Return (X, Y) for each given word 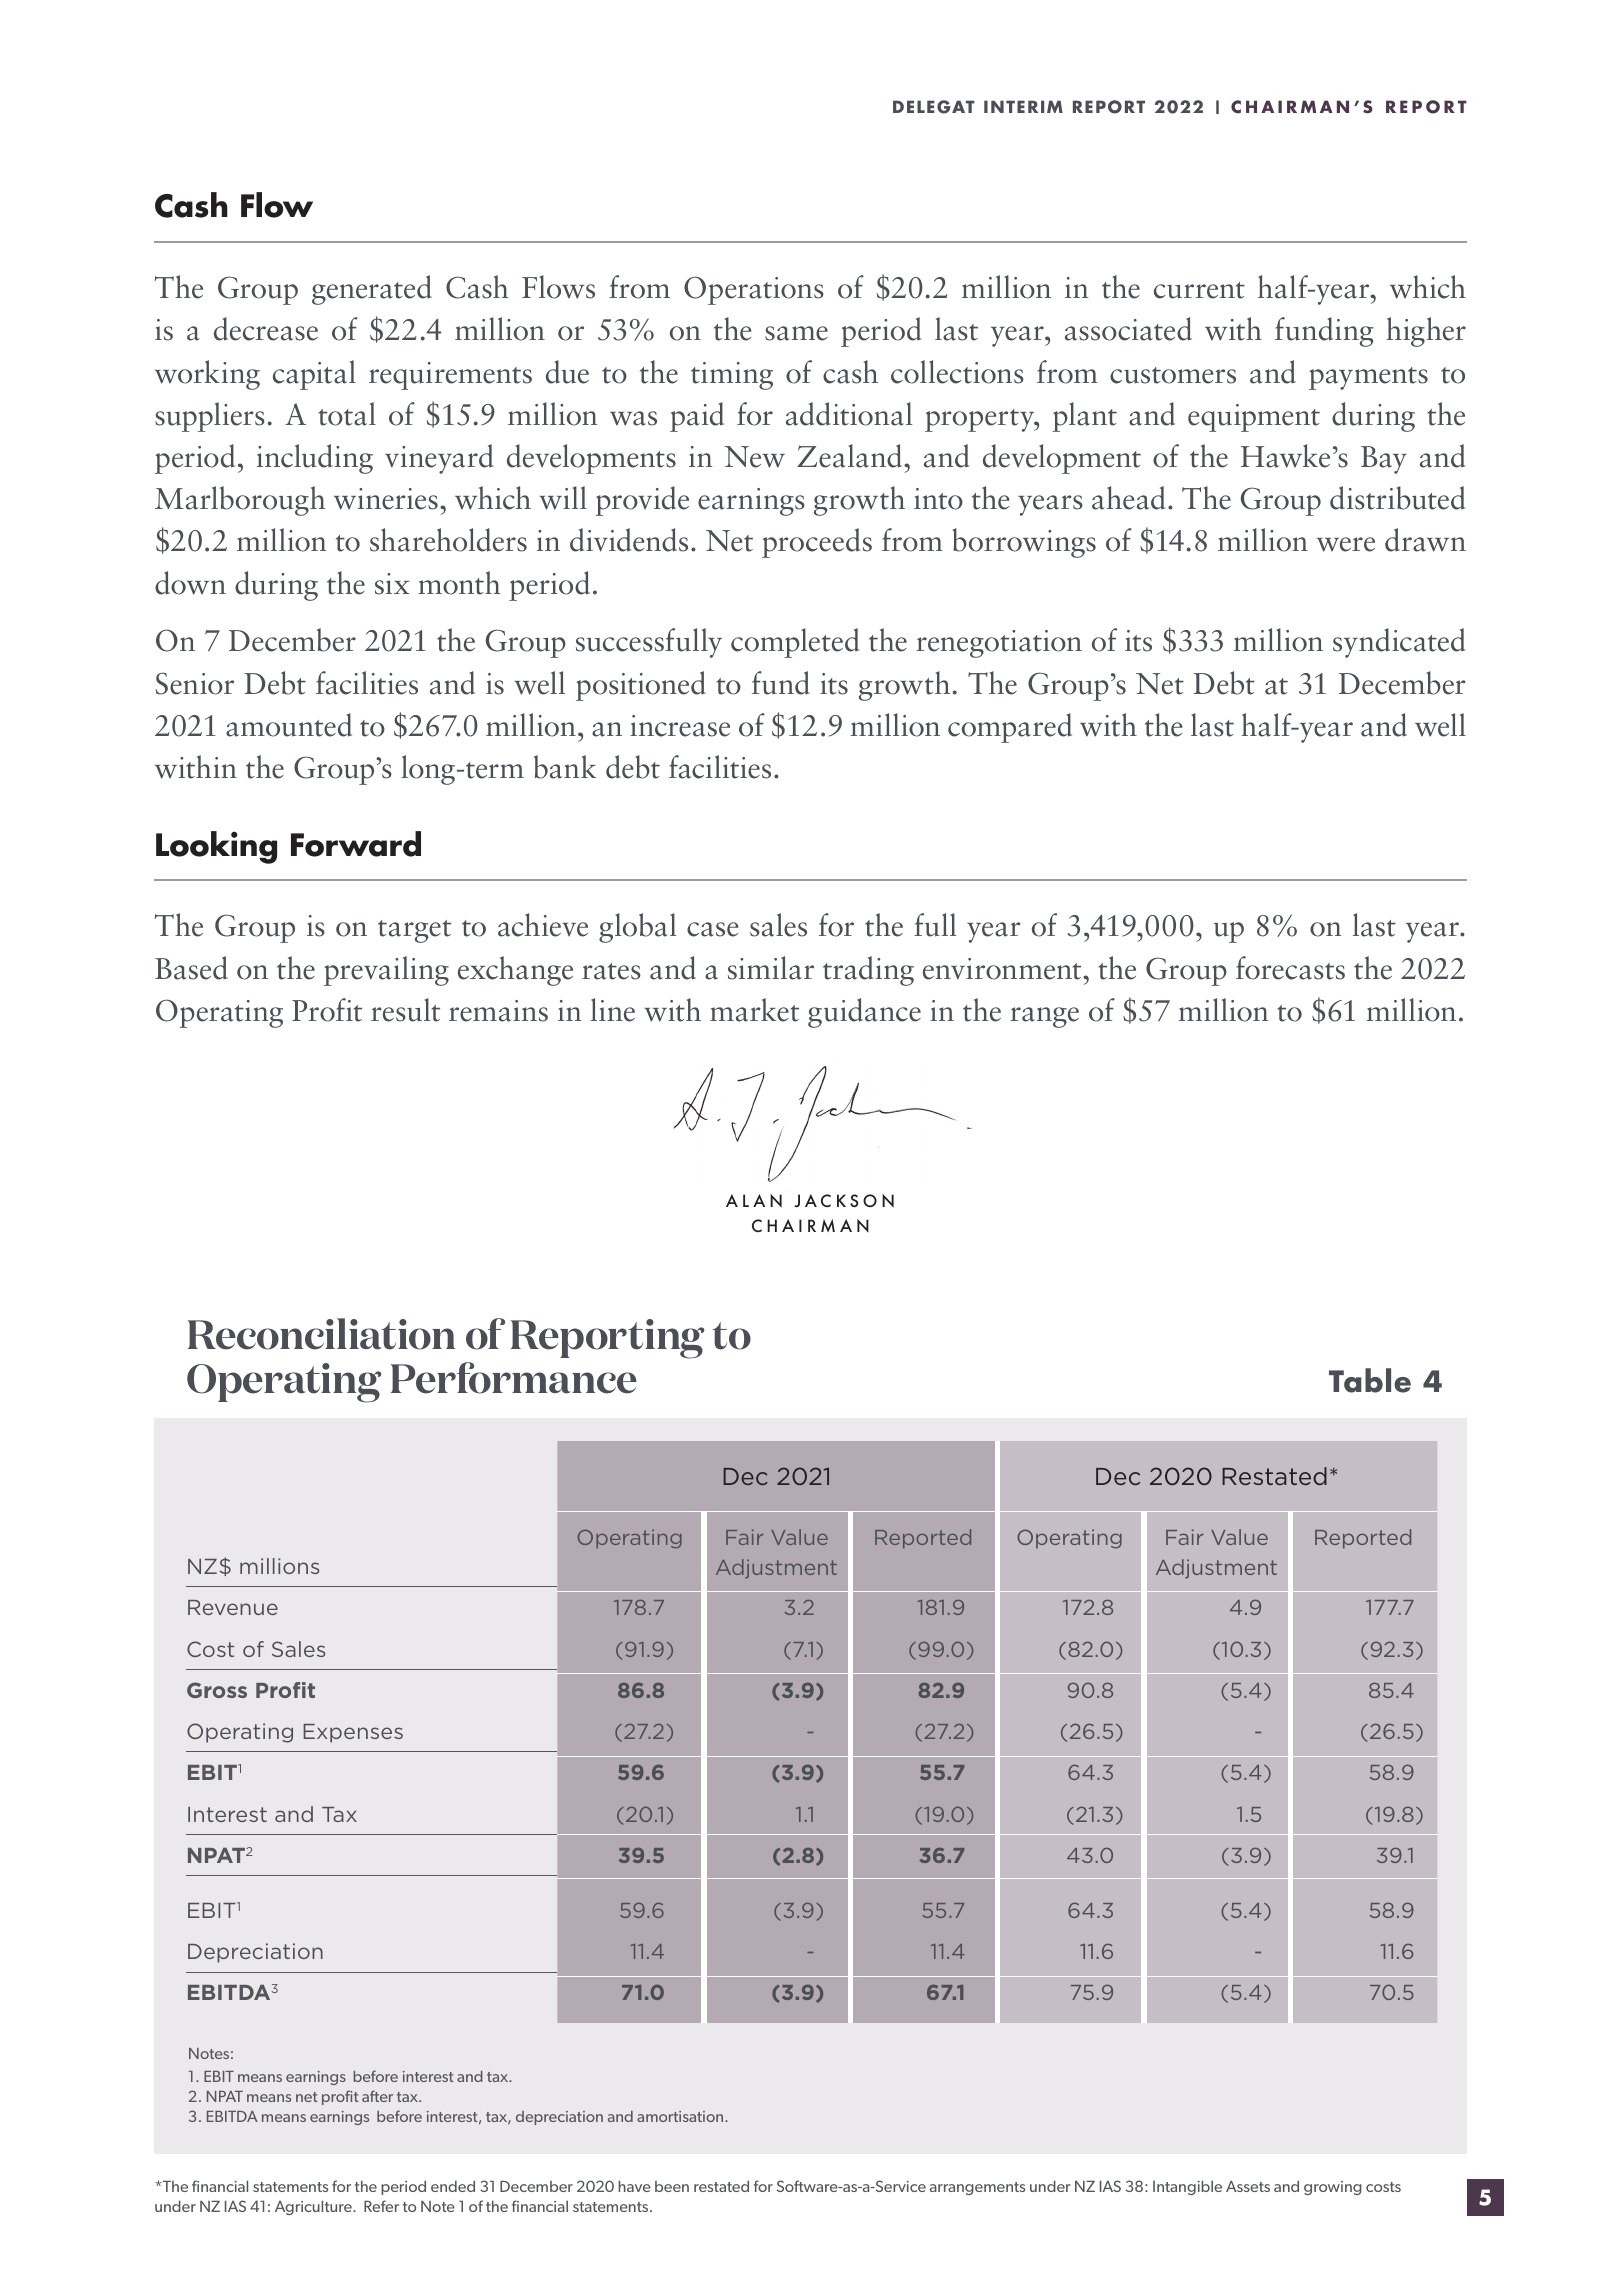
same (796, 333)
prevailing (386, 971)
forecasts (1290, 968)
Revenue (233, 1607)
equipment (1254, 418)
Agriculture (314, 2208)
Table (1370, 1380)
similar (771, 968)
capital (314, 375)
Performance (514, 1378)
